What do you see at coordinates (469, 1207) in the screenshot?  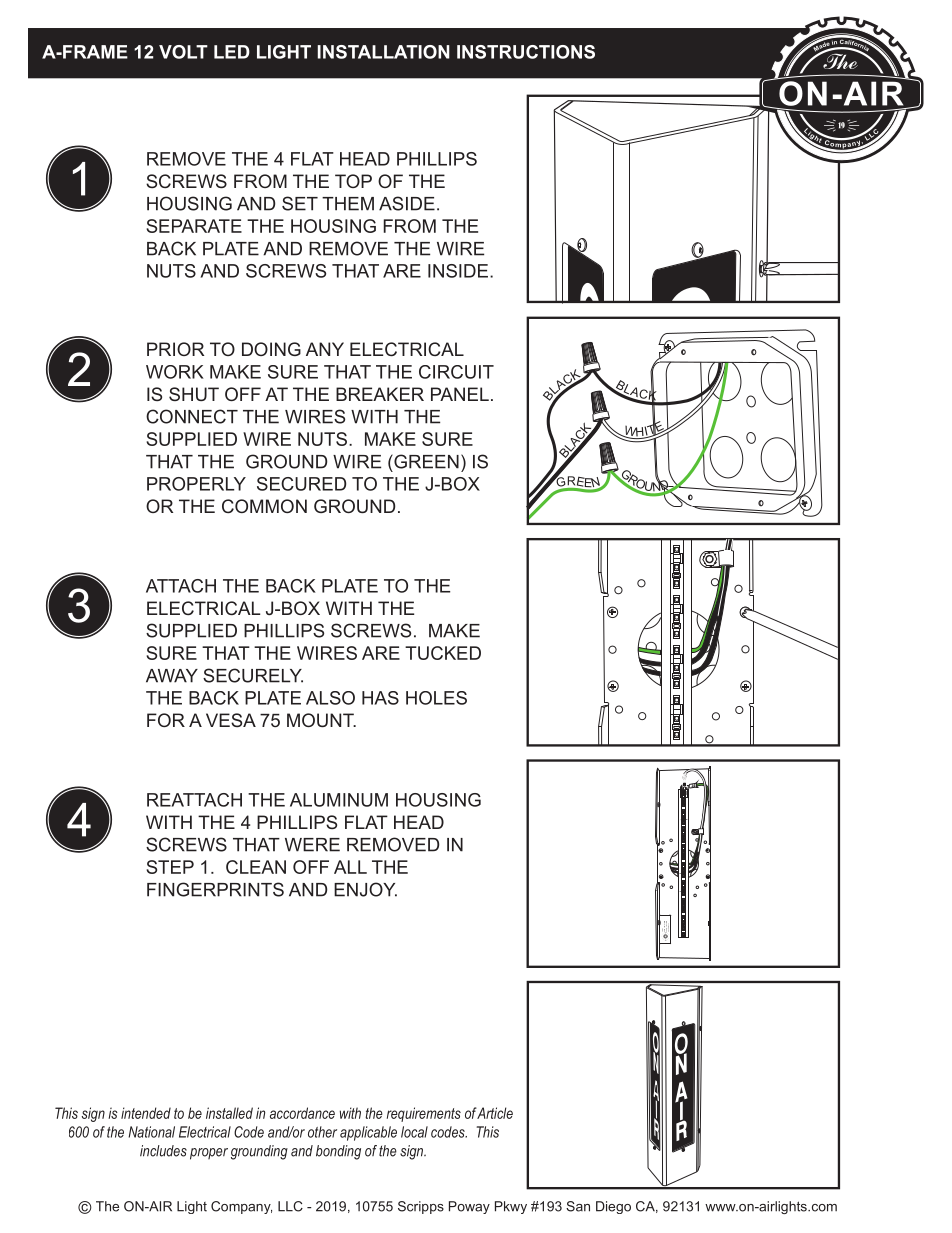 I see `Poway` at bounding box center [469, 1207].
